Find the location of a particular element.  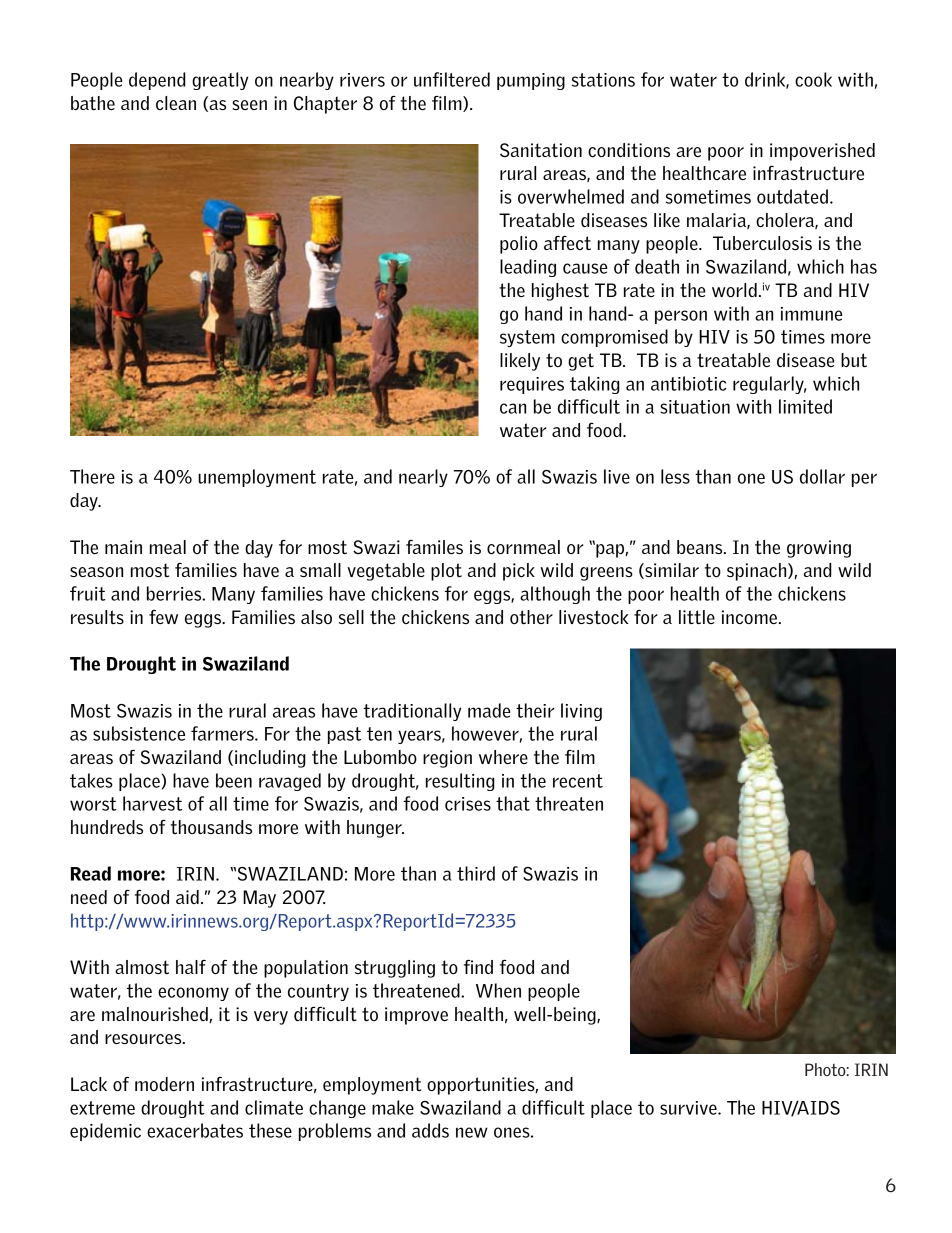

recent is located at coordinates (578, 781).
